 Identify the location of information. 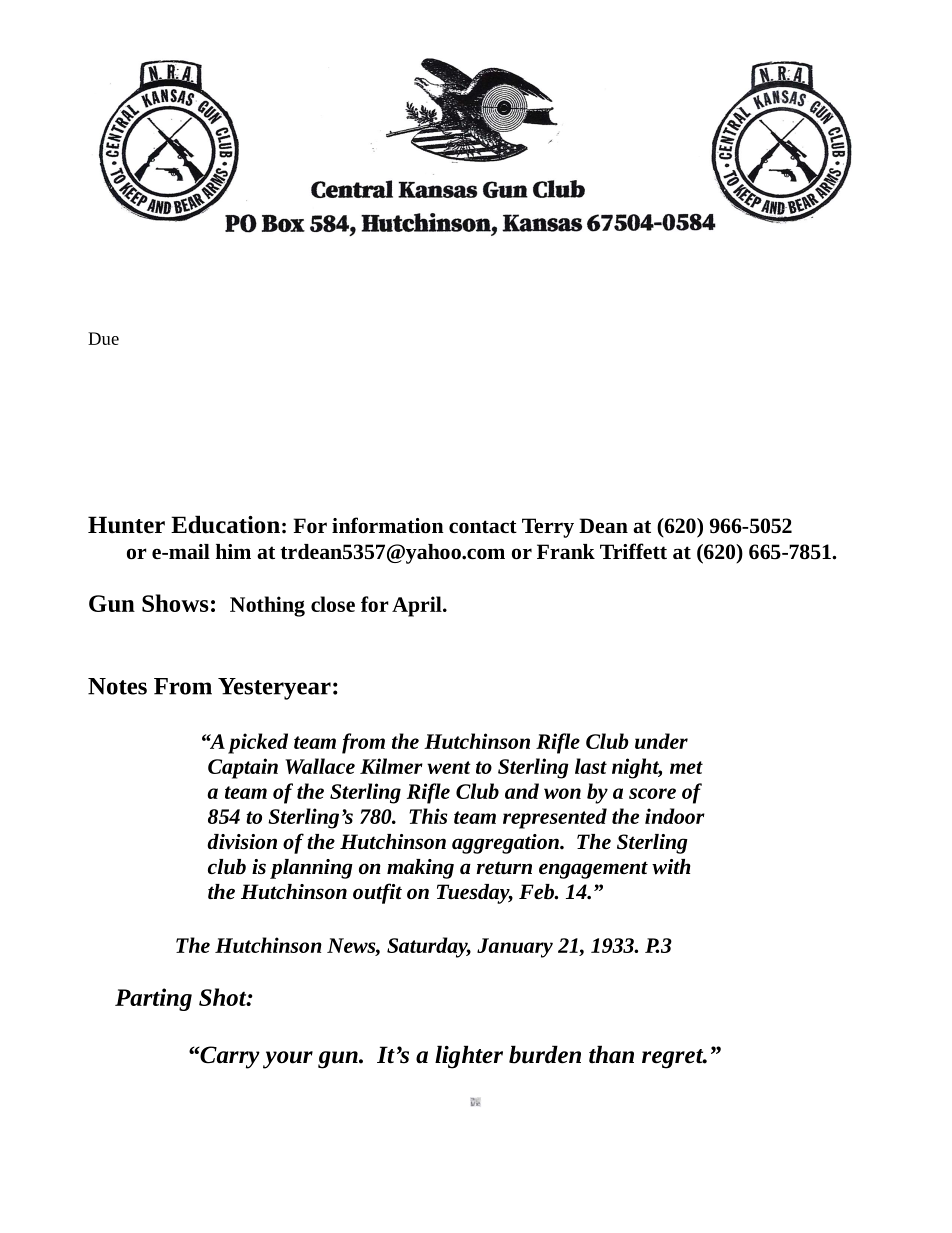
(388, 525).
